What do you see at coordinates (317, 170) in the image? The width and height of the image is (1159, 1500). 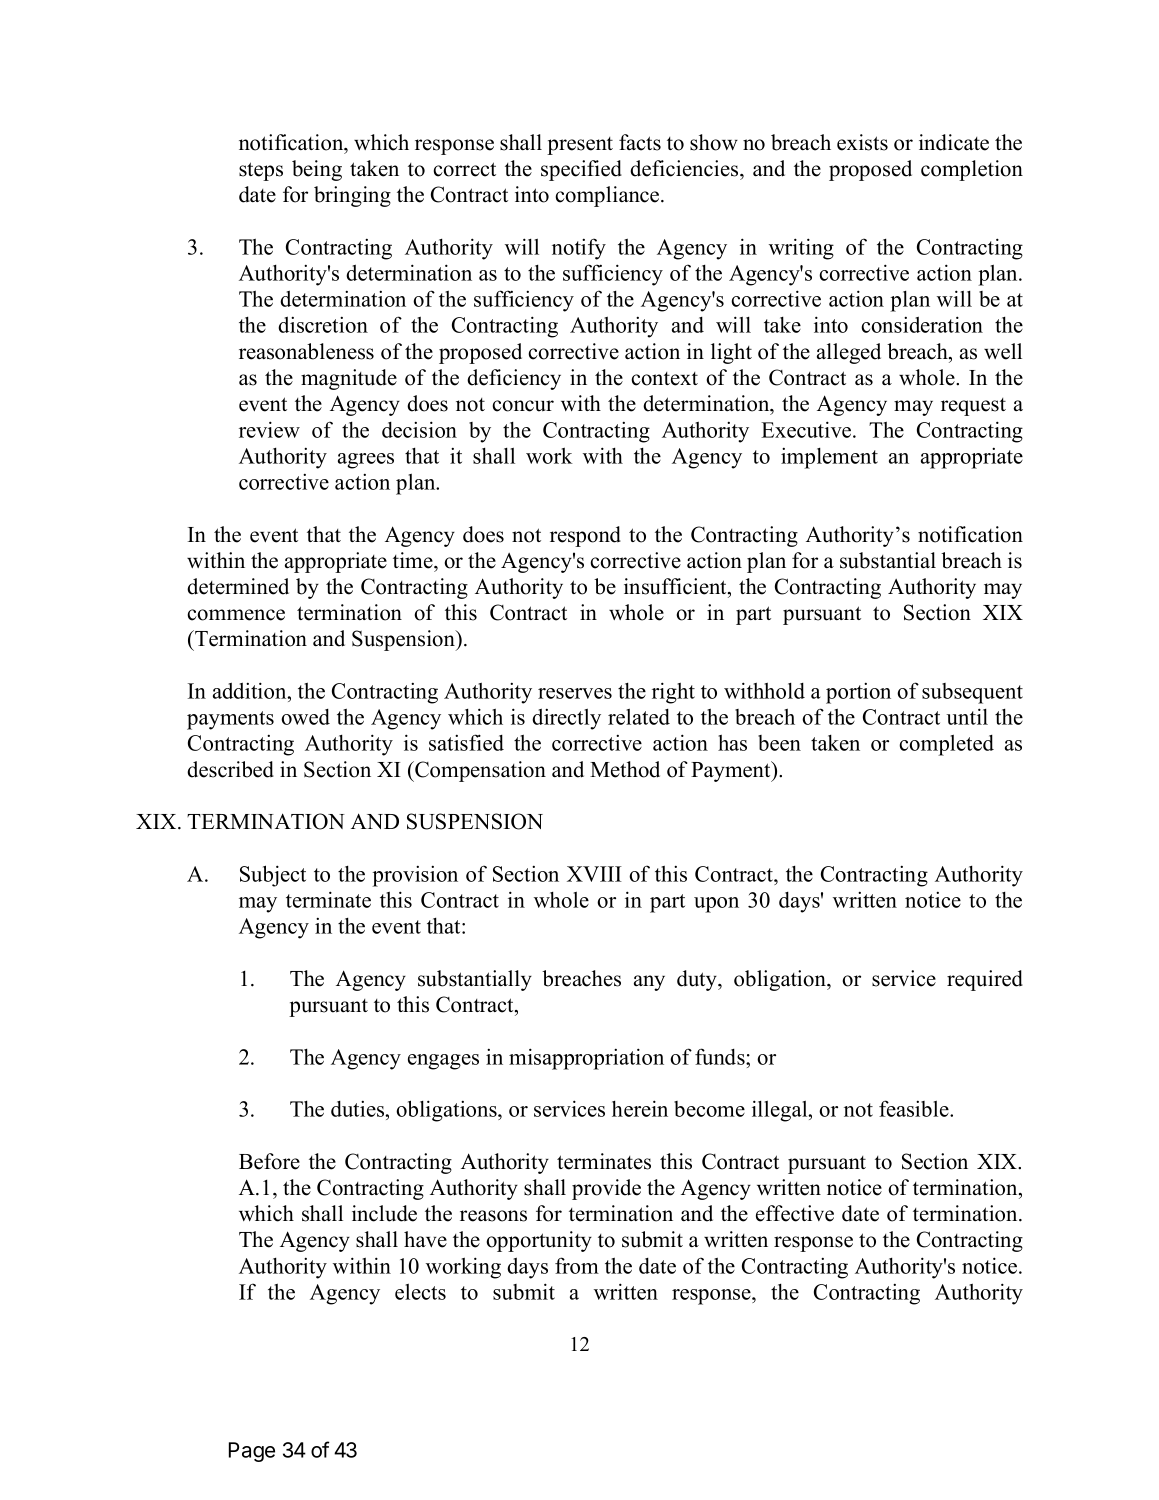 I see `being` at bounding box center [317, 170].
